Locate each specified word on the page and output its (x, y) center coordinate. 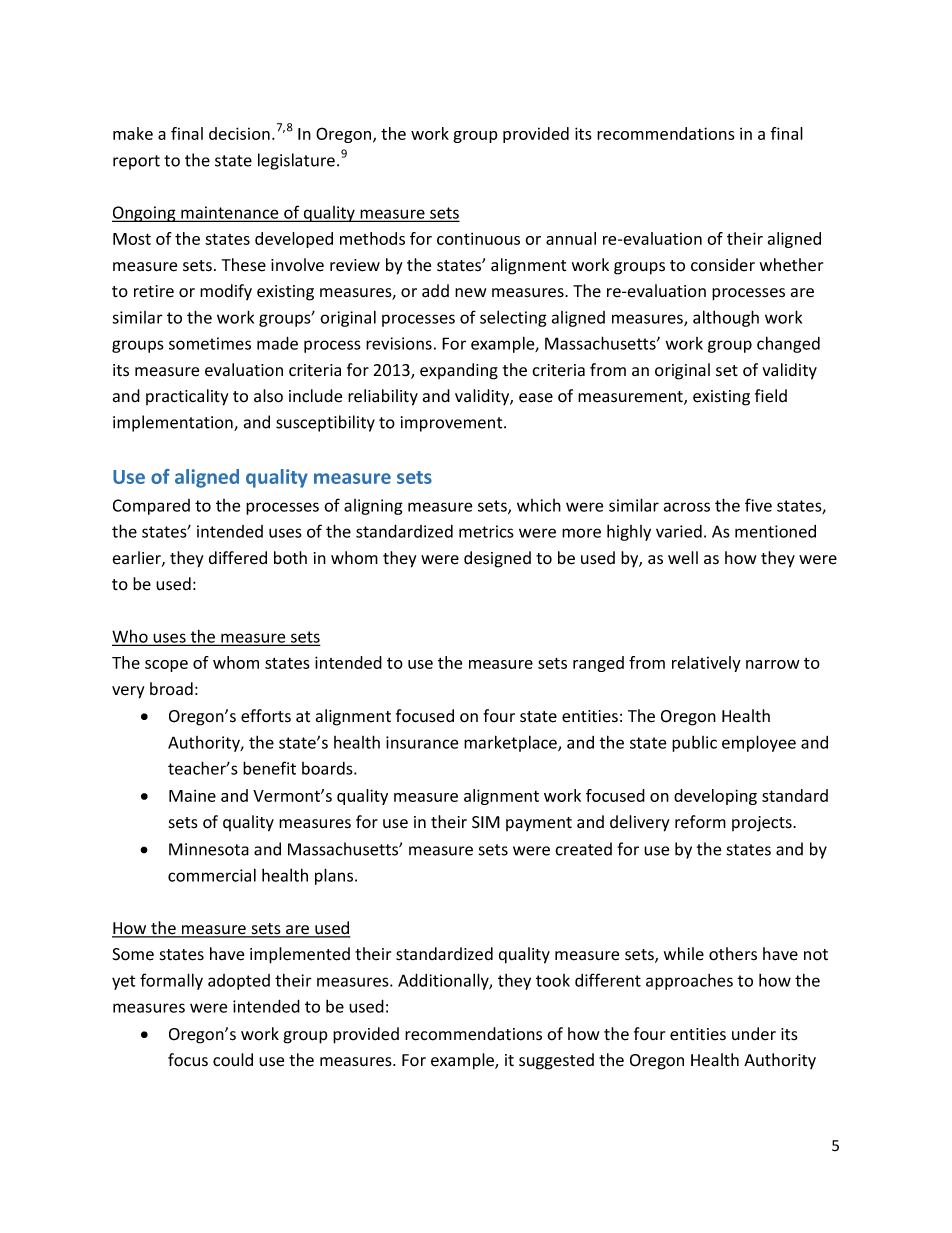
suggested (556, 1061)
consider (723, 265)
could (233, 1060)
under (754, 1034)
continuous (478, 238)
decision (239, 133)
